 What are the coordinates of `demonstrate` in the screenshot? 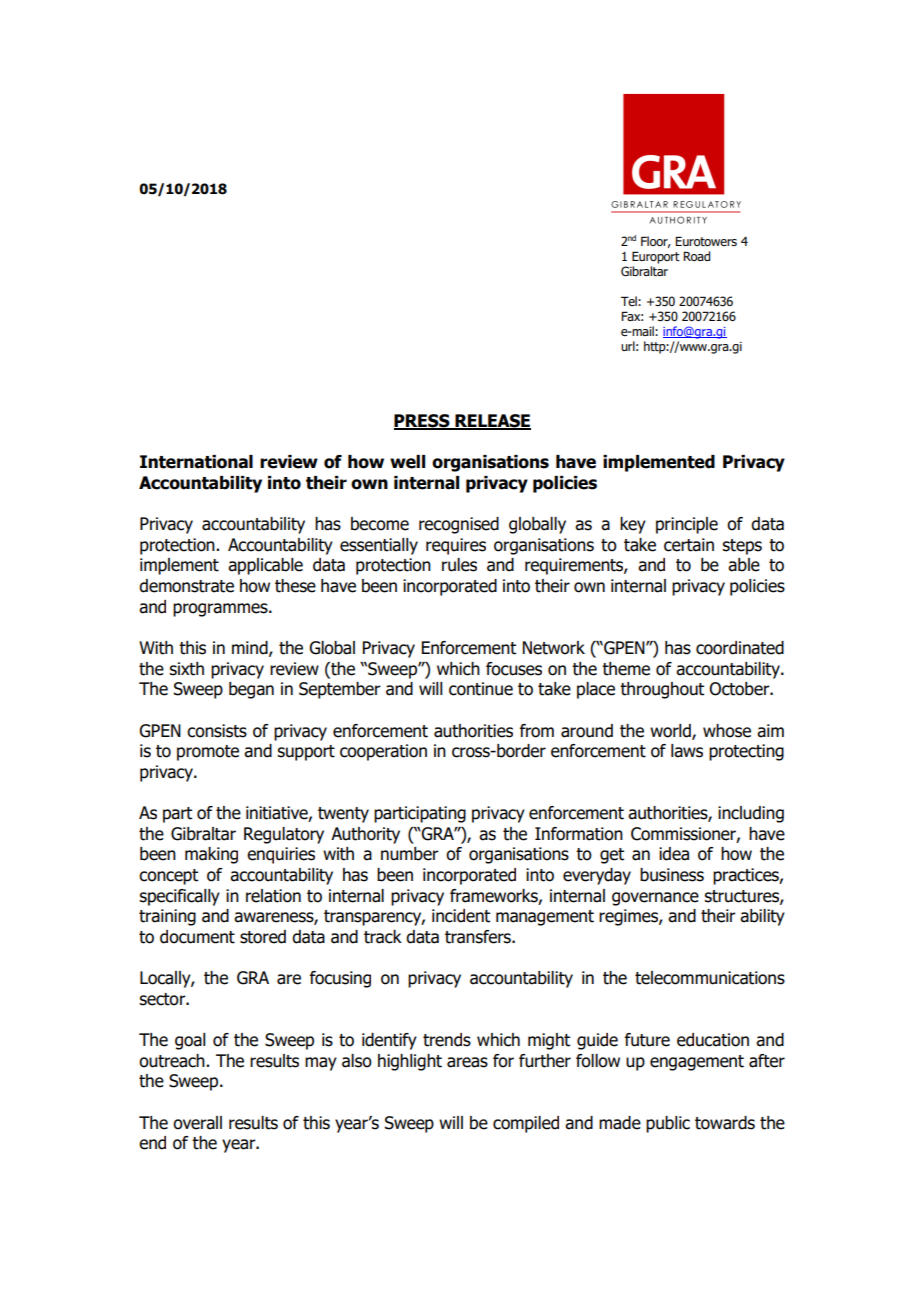 It's located at (186, 586).
